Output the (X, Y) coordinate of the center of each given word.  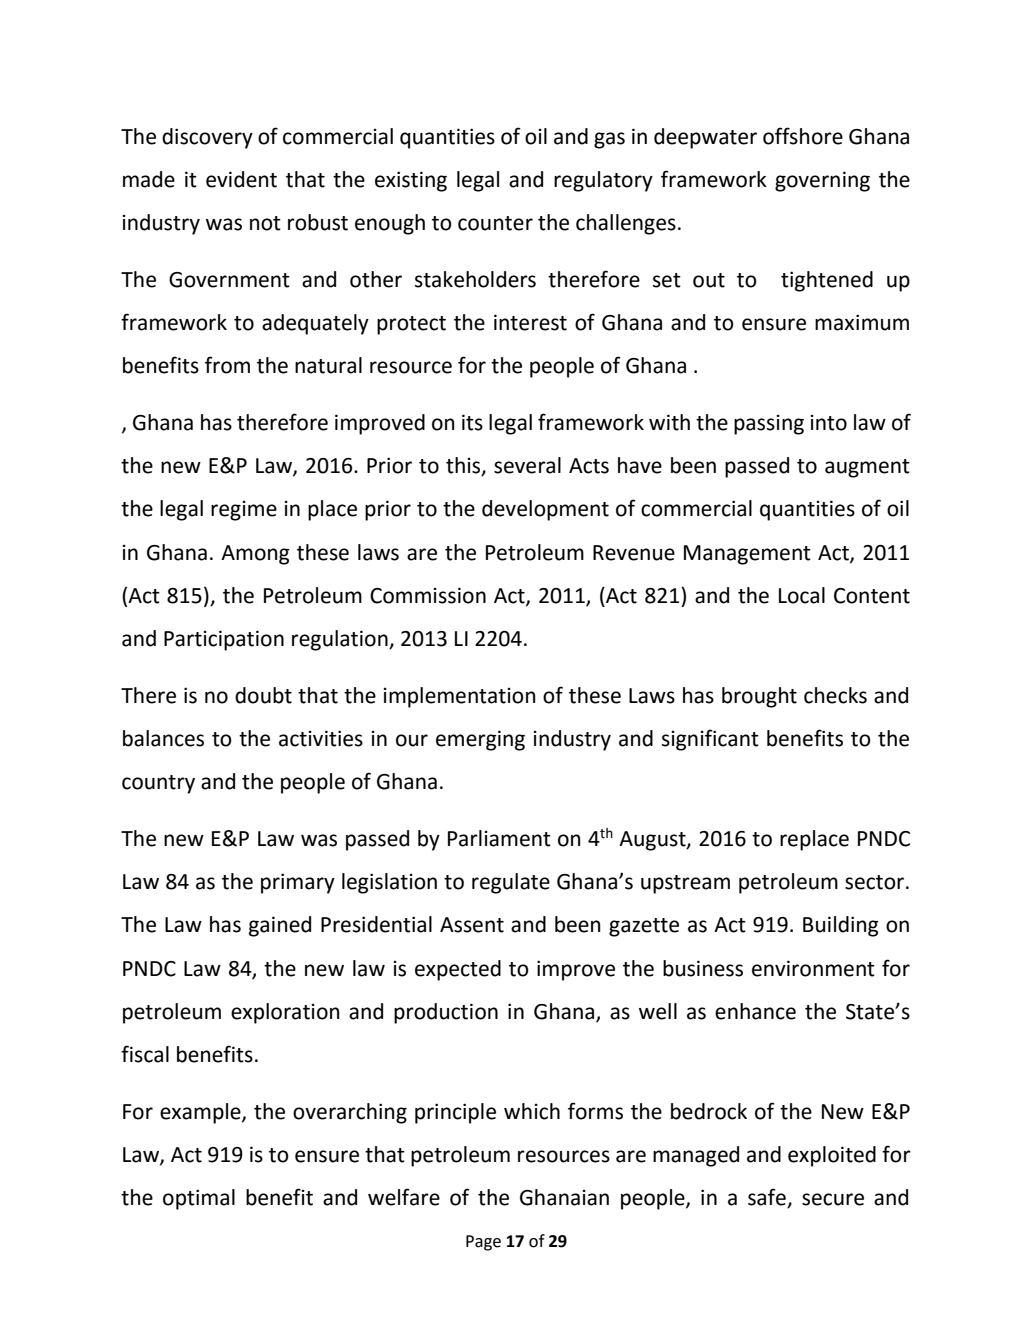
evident (241, 179)
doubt (263, 695)
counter (495, 223)
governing (822, 181)
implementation (459, 697)
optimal (199, 1199)
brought (759, 697)
